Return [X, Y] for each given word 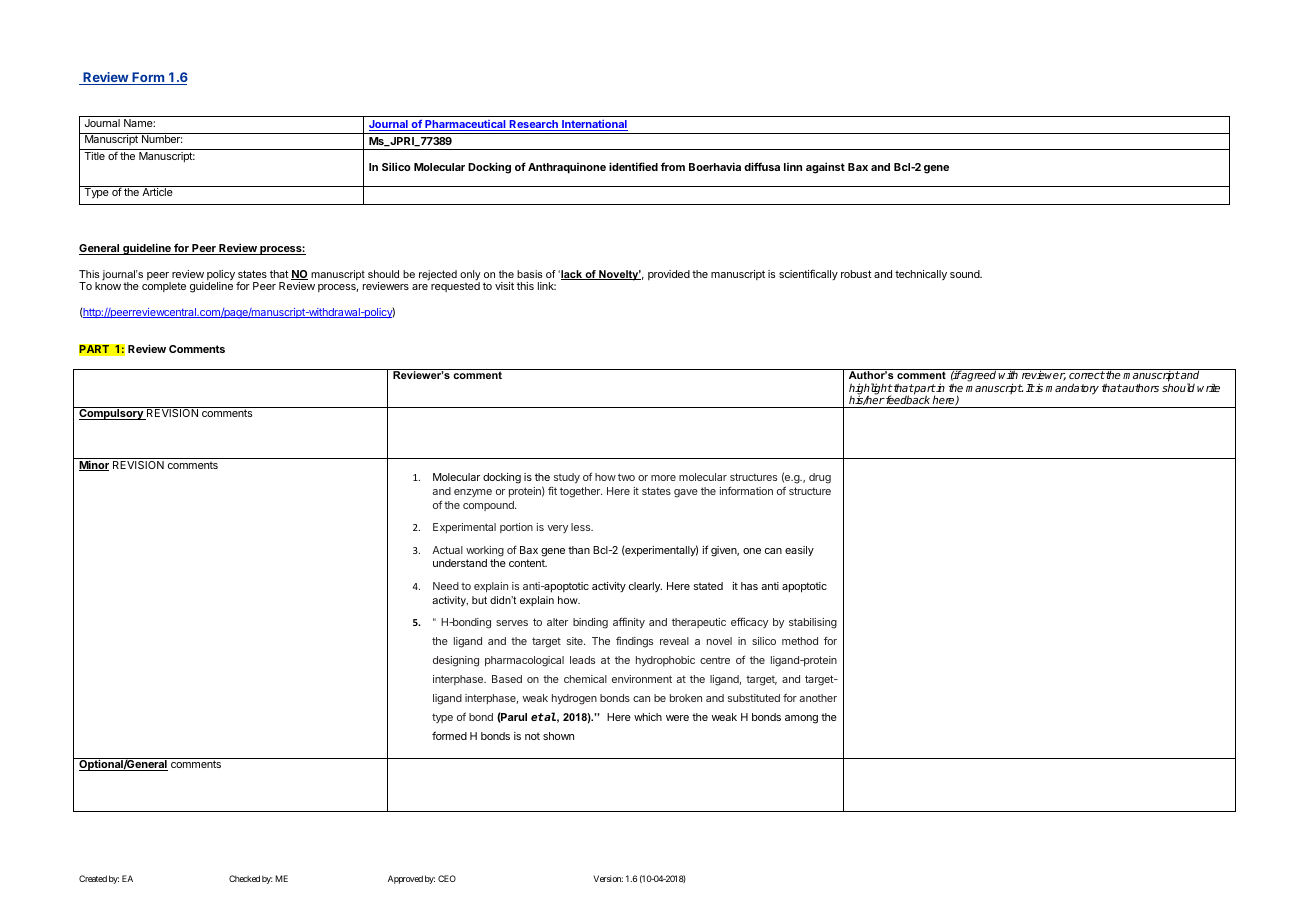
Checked [244, 878]
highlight [871, 390]
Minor [94, 465]
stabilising [813, 623]
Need [446, 586]
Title [94, 156]
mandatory [1072, 389]
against [825, 168]
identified [633, 166]
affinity [629, 622]
